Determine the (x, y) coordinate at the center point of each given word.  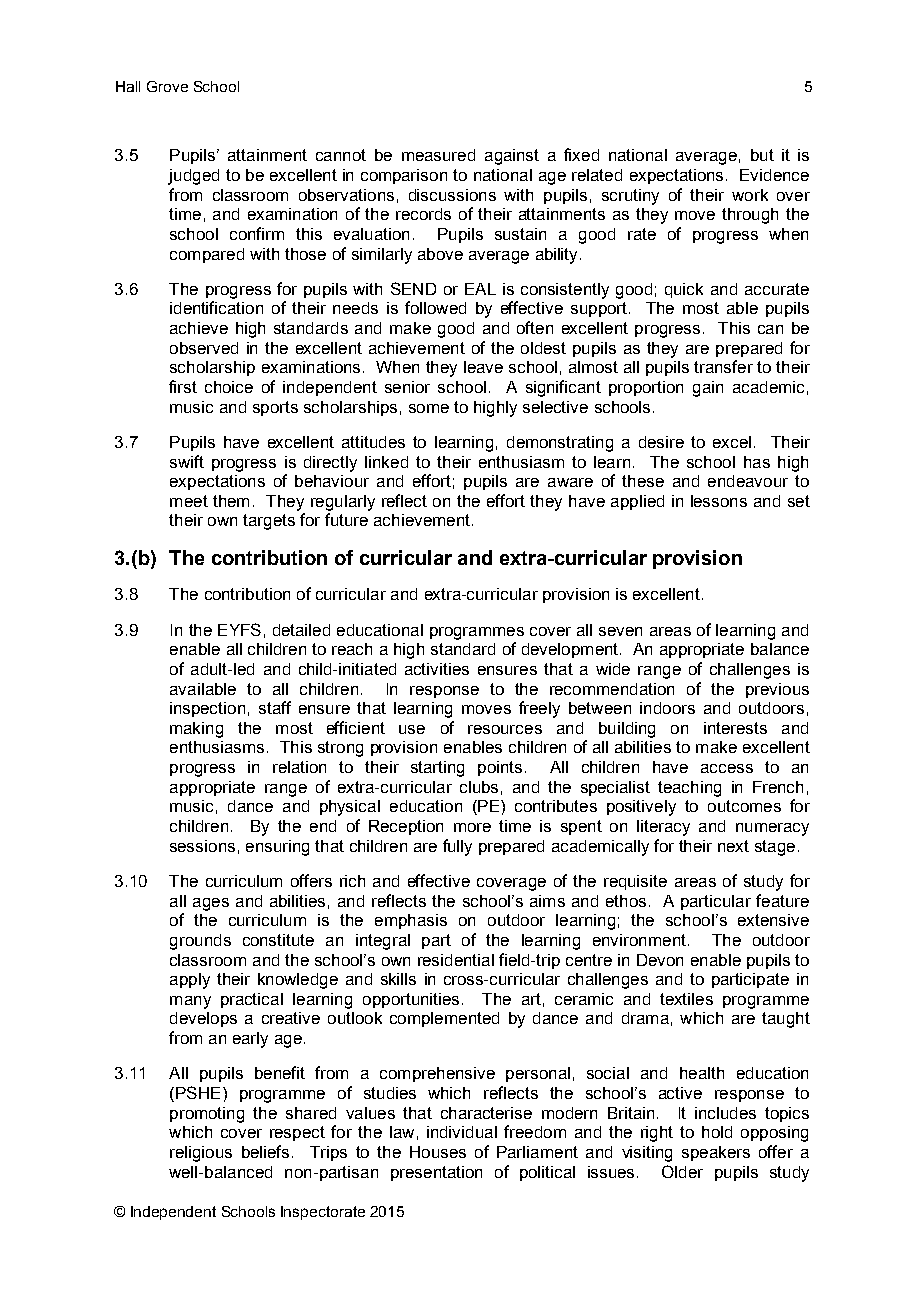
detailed (301, 630)
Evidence (774, 175)
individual (462, 1132)
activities (437, 669)
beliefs (265, 1151)
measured (438, 155)
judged (193, 177)
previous (777, 690)
